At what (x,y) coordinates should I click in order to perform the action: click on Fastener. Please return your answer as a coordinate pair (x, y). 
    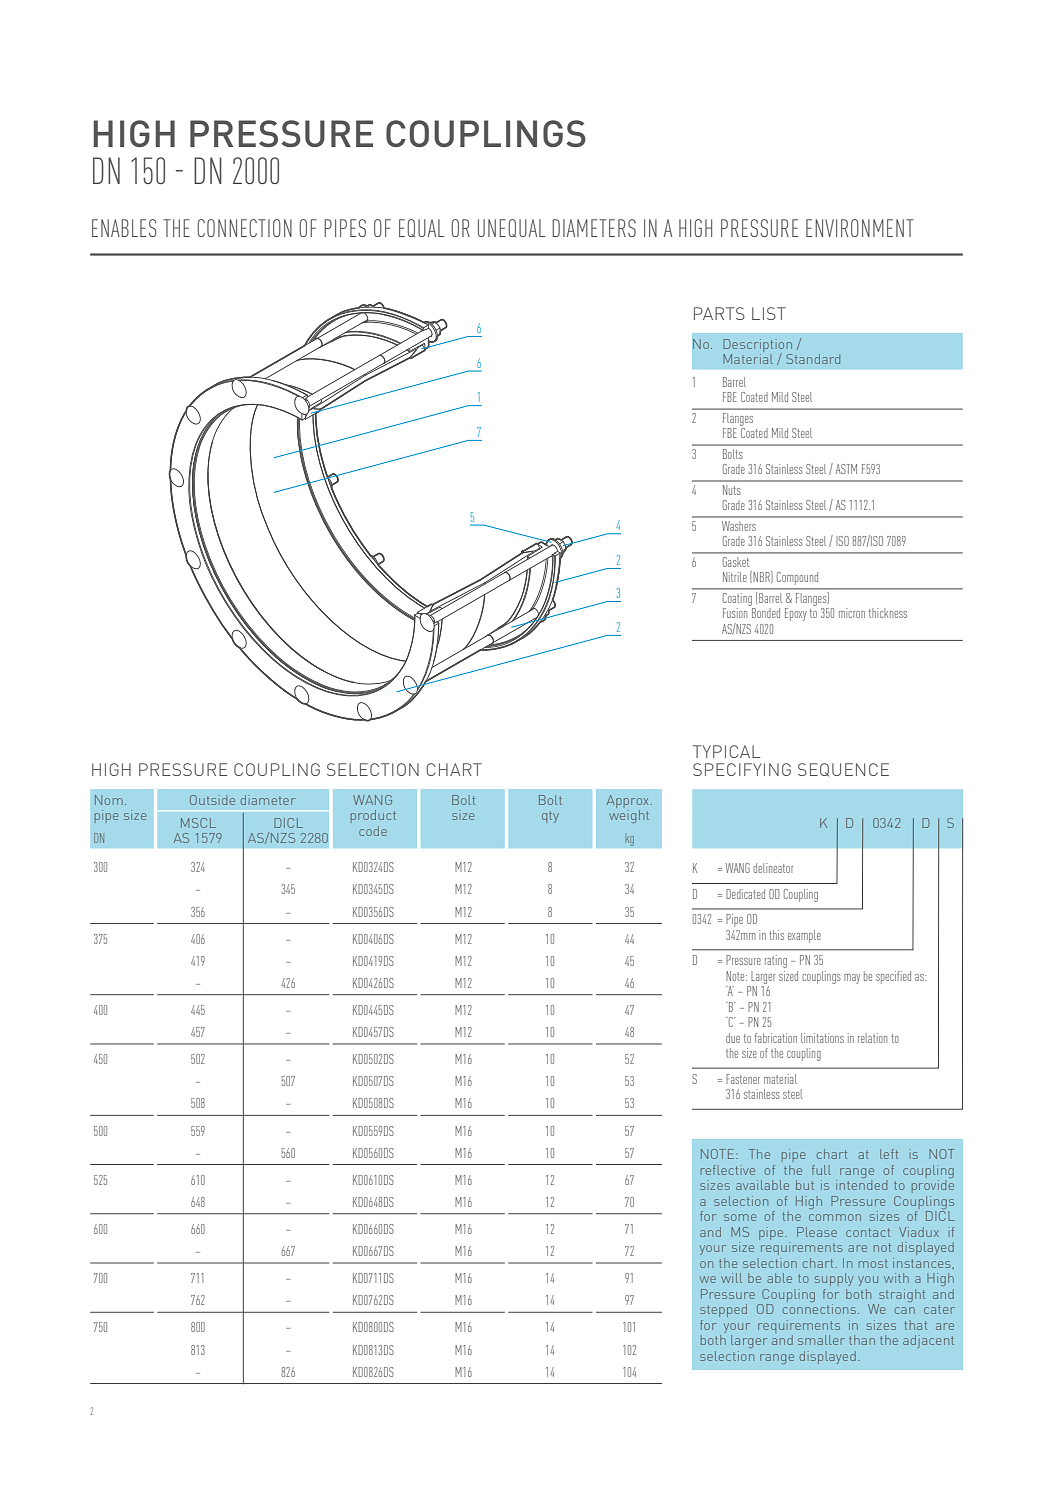
    Looking at the image, I should click on (743, 1079).
